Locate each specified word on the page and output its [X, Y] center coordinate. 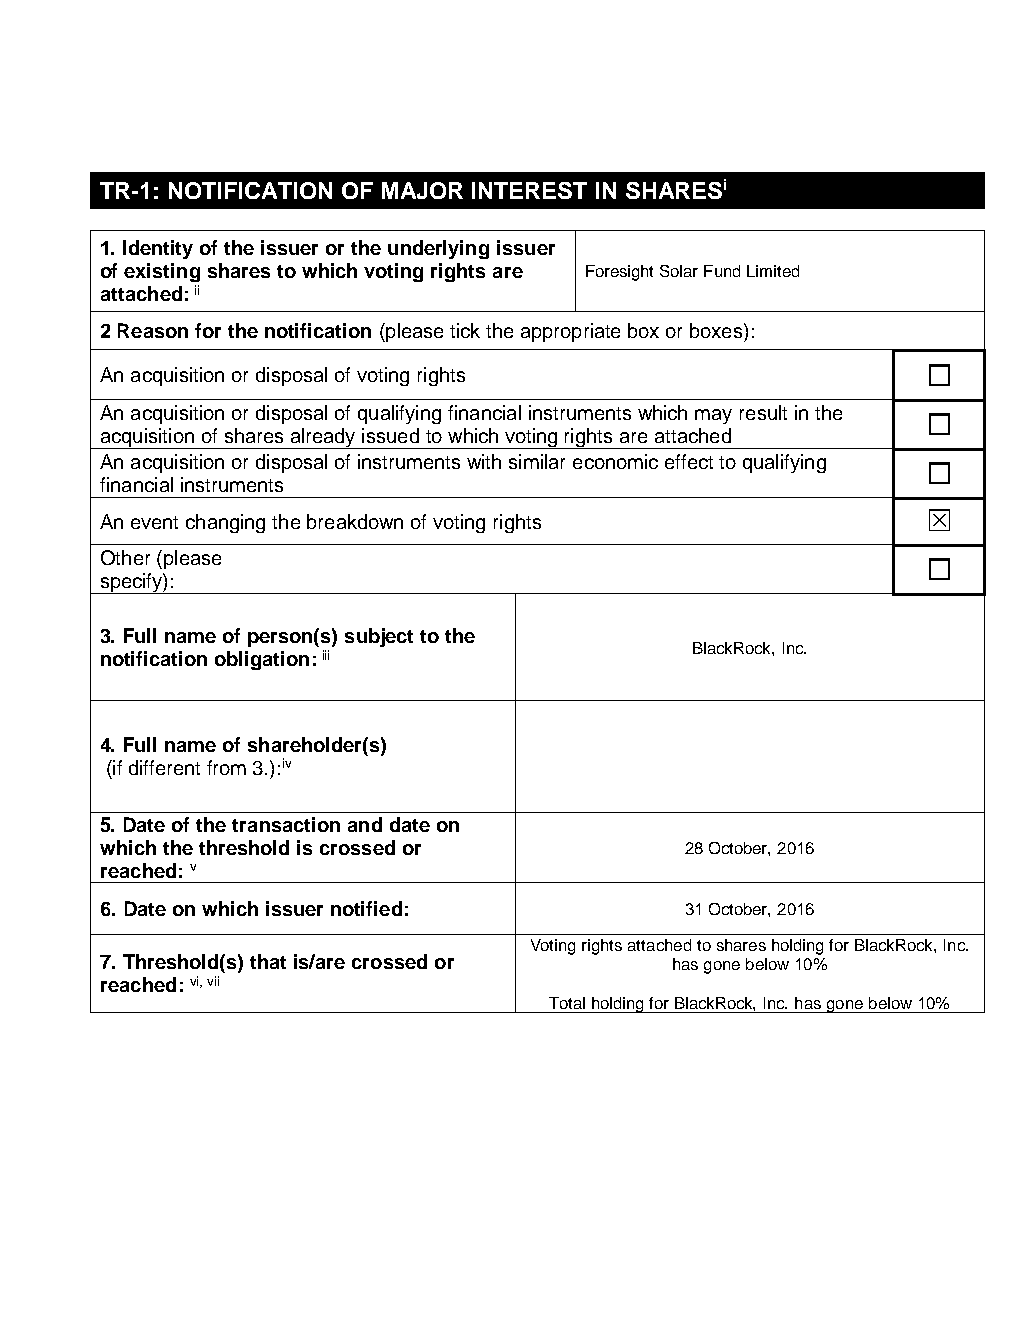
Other [125, 557]
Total [567, 1003]
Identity [158, 249]
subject [379, 637]
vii [213, 981]
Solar [679, 271]
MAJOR [422, 190]
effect [689, 461]
